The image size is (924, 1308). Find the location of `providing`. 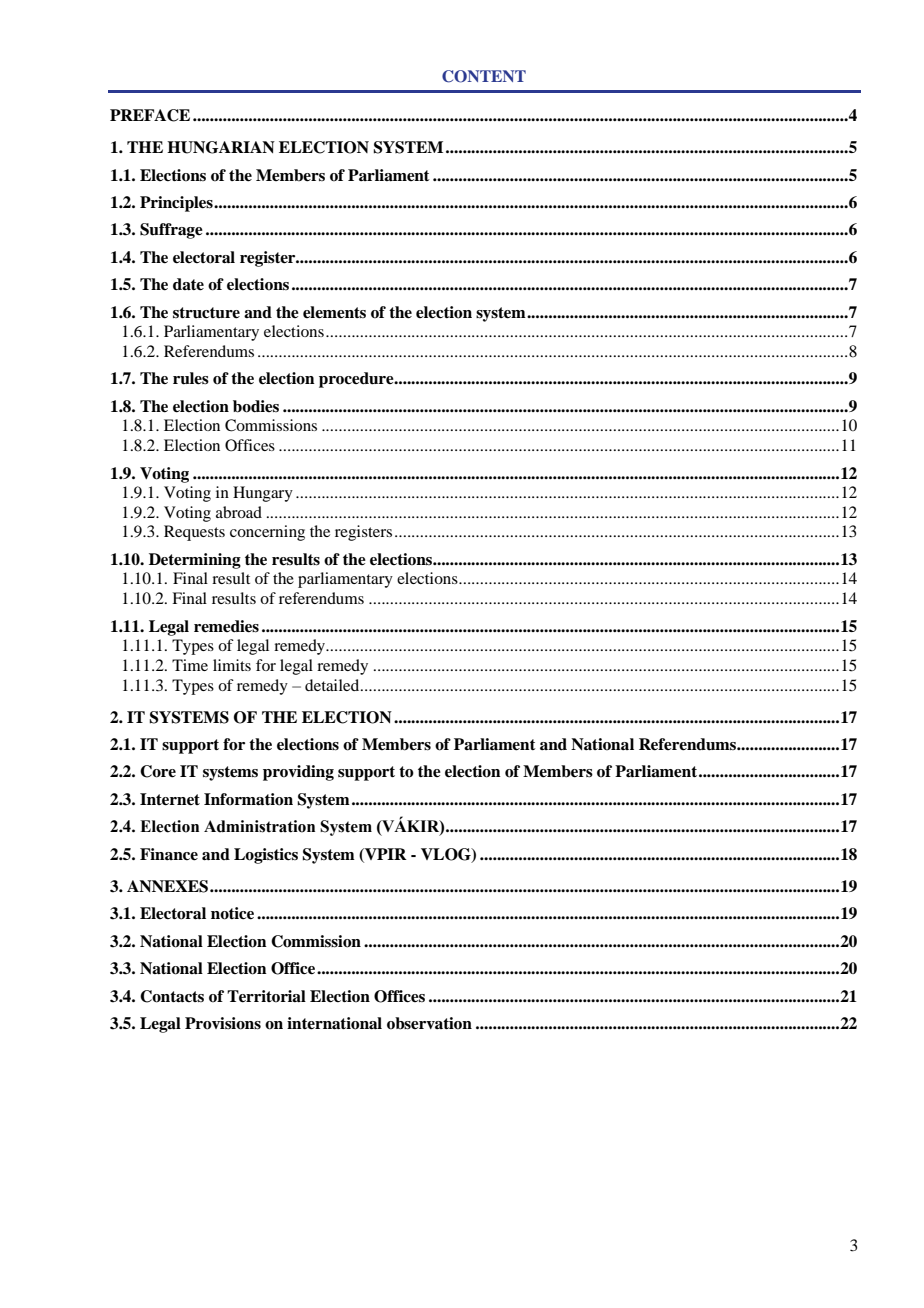

providing is located at coordinates (298, 773).
